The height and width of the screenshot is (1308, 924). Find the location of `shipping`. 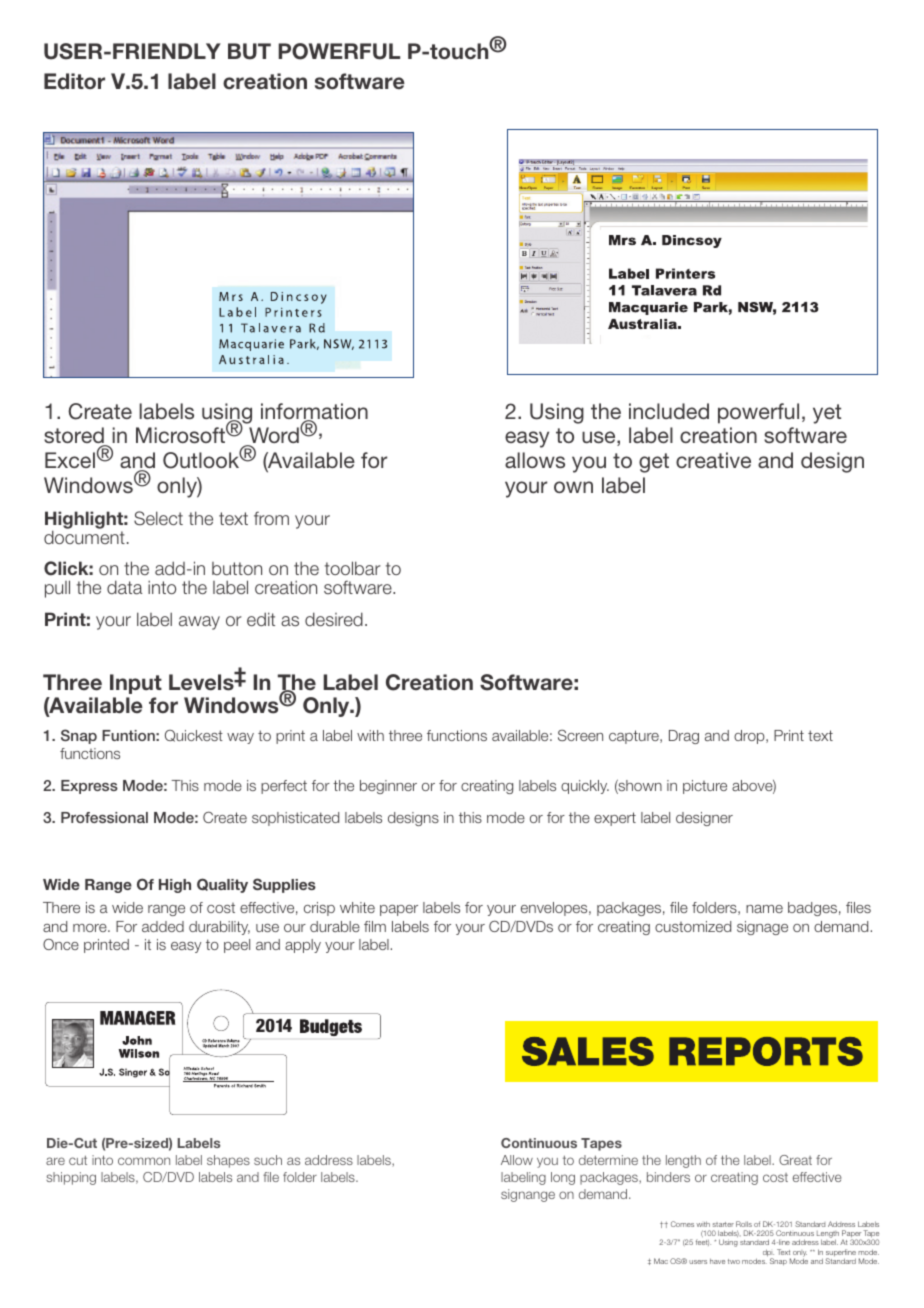

shipping is located at coordinates (71, 1178).
